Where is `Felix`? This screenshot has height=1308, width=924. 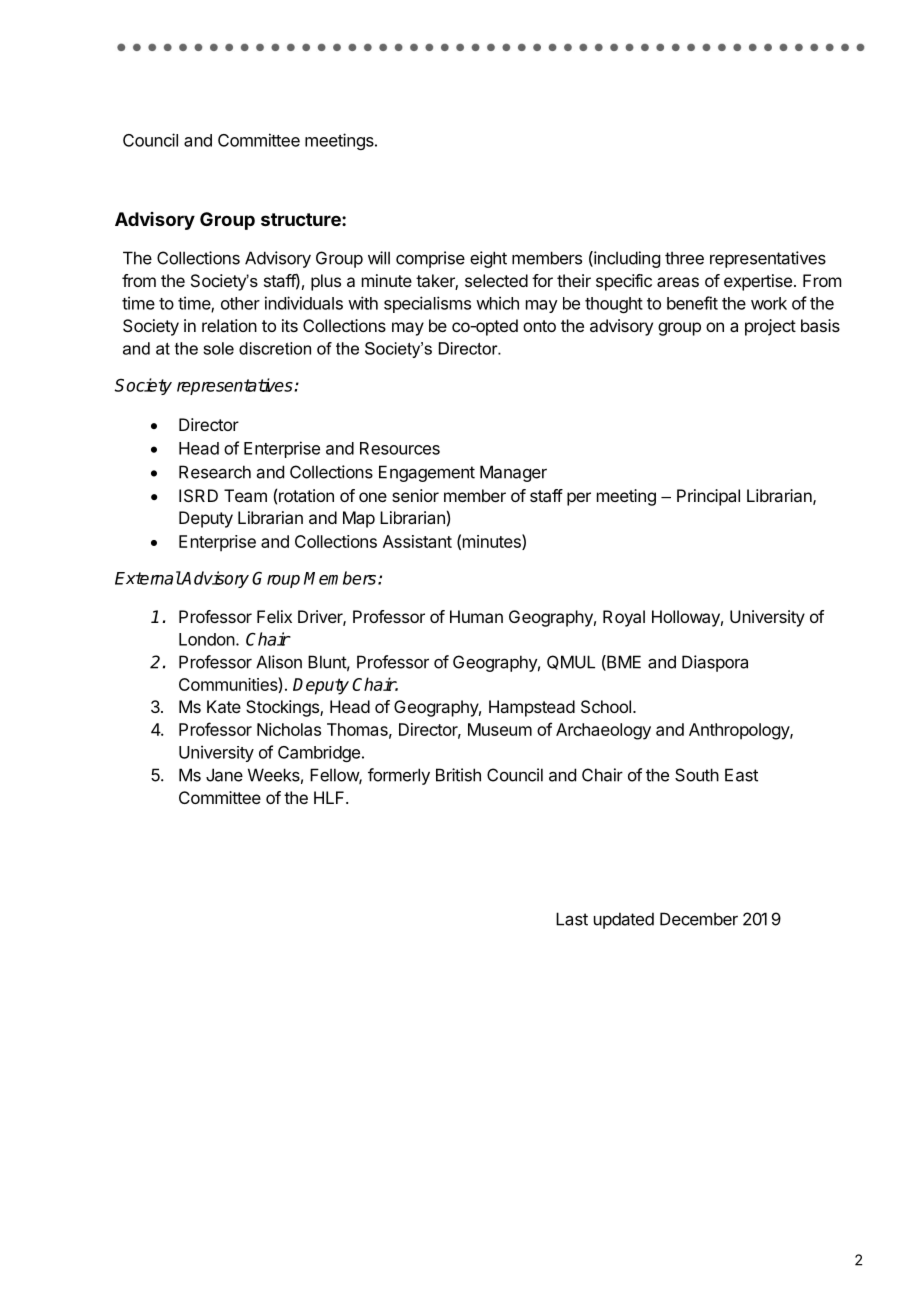 Felix is located at coordinates (274, 616).
